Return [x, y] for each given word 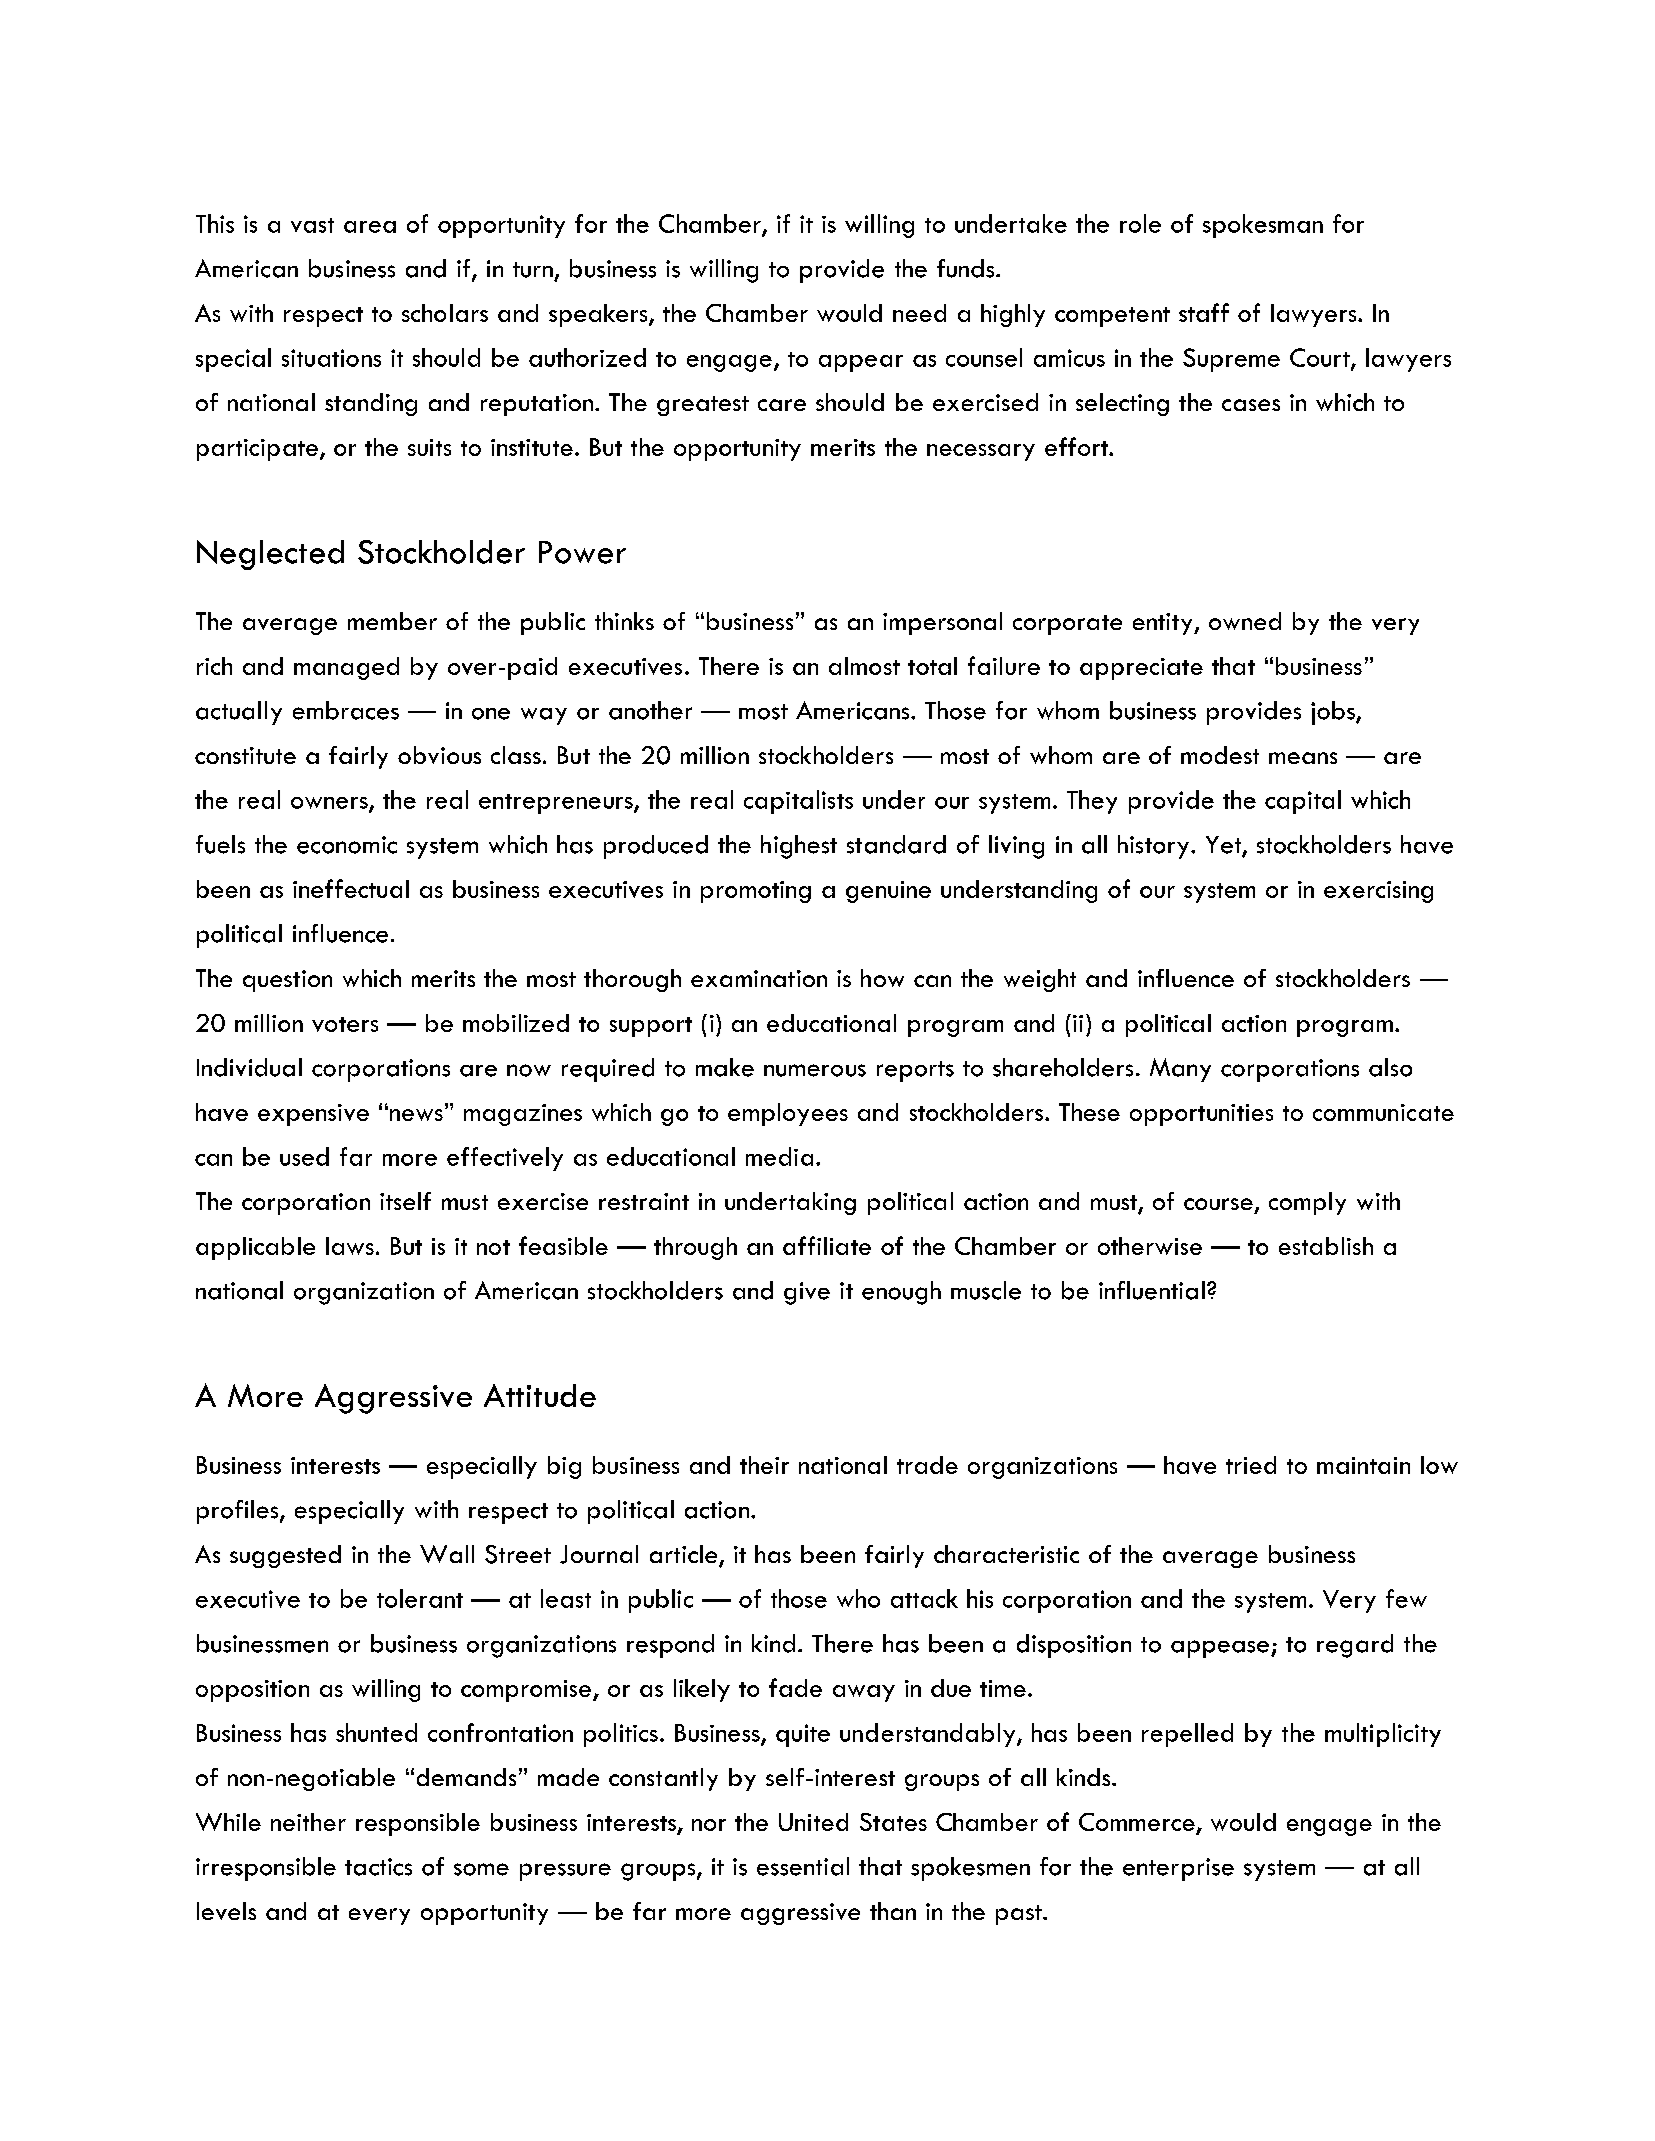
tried [1251, 1465]
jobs [1334, 713]
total [932, 666]
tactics [378, 1867]
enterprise [1178, 1869]
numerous [815, 1070]
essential [803, 1866]
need [919, 313]
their [764, 1465]
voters [345, 1024]
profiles [239, 1512]
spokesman [1263, 226]
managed [346, 668]
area [370, 227]
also [1390, 1067]
